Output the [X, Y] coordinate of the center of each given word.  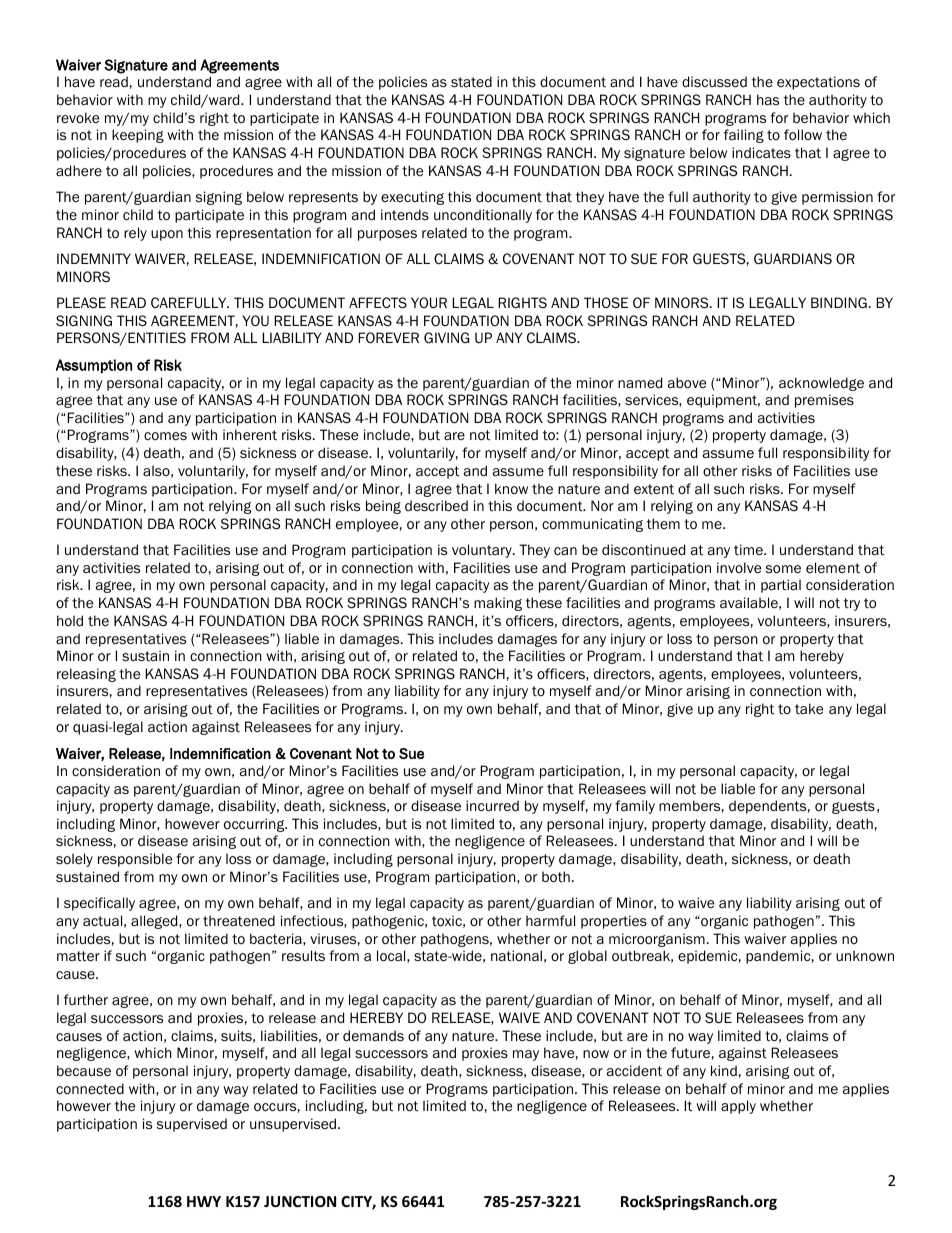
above [687, 383]
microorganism [657, 940]
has [768, 99]
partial [781, 586]
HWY [204, 1201]
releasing [86, 675]
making [498, 604]
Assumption [94, 366]
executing [412, 198]
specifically [99, 904]
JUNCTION [300, 1201]
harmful [550, 920]
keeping [138, 136]
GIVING [446, 337]
